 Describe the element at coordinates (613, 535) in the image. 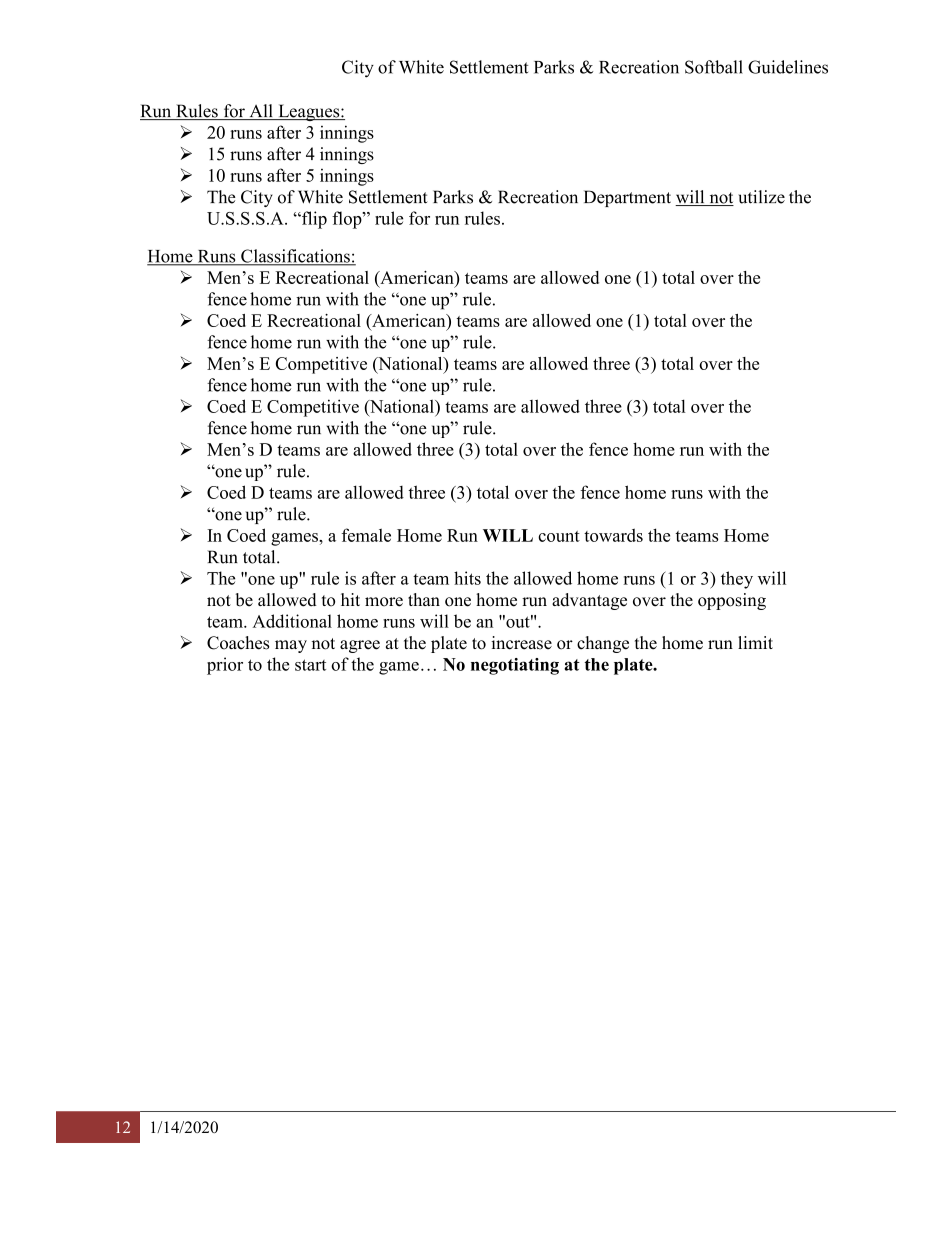

I see `towards` at that location.
